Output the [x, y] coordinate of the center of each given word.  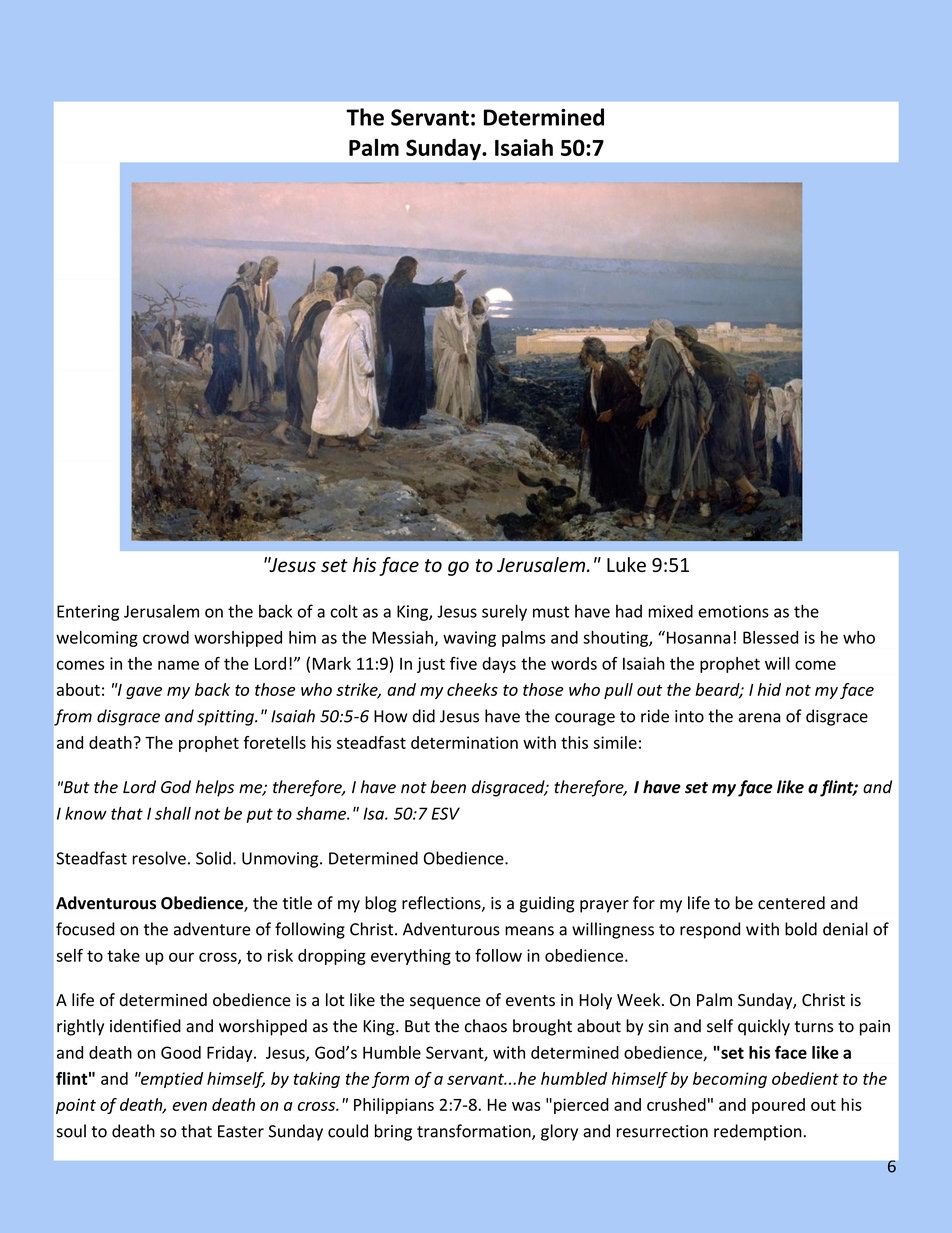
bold [801, 929]
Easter [241, 1131]
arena [759, 718]
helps [214, 788]
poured [778, 1106]
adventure [212, 929]
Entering [88, 613]
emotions [733, 611]
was [526, 1106]
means [529, 931]
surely [504, 612]
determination [464, 742]
